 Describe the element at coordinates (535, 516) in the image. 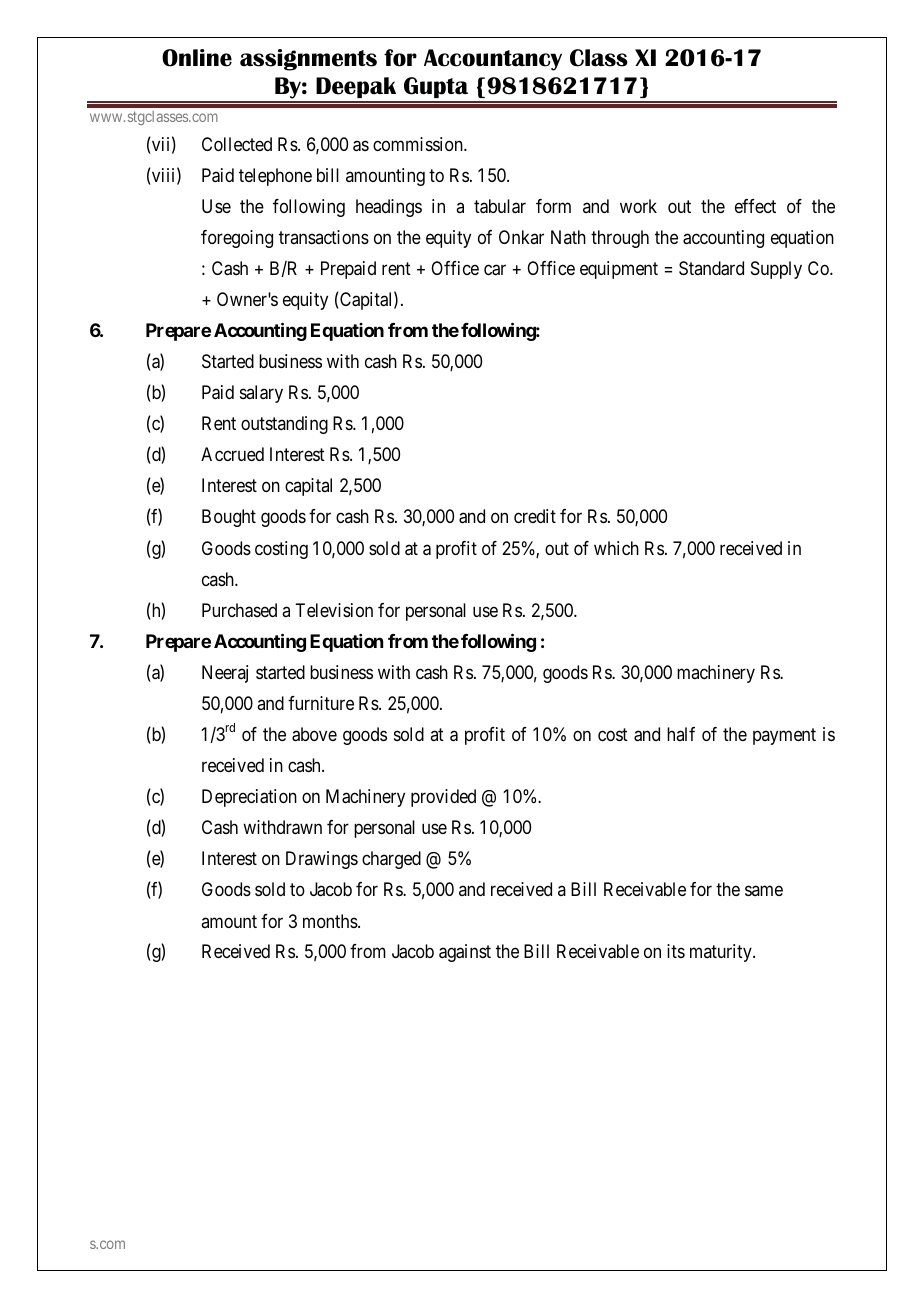

I see `credit` at that location.
